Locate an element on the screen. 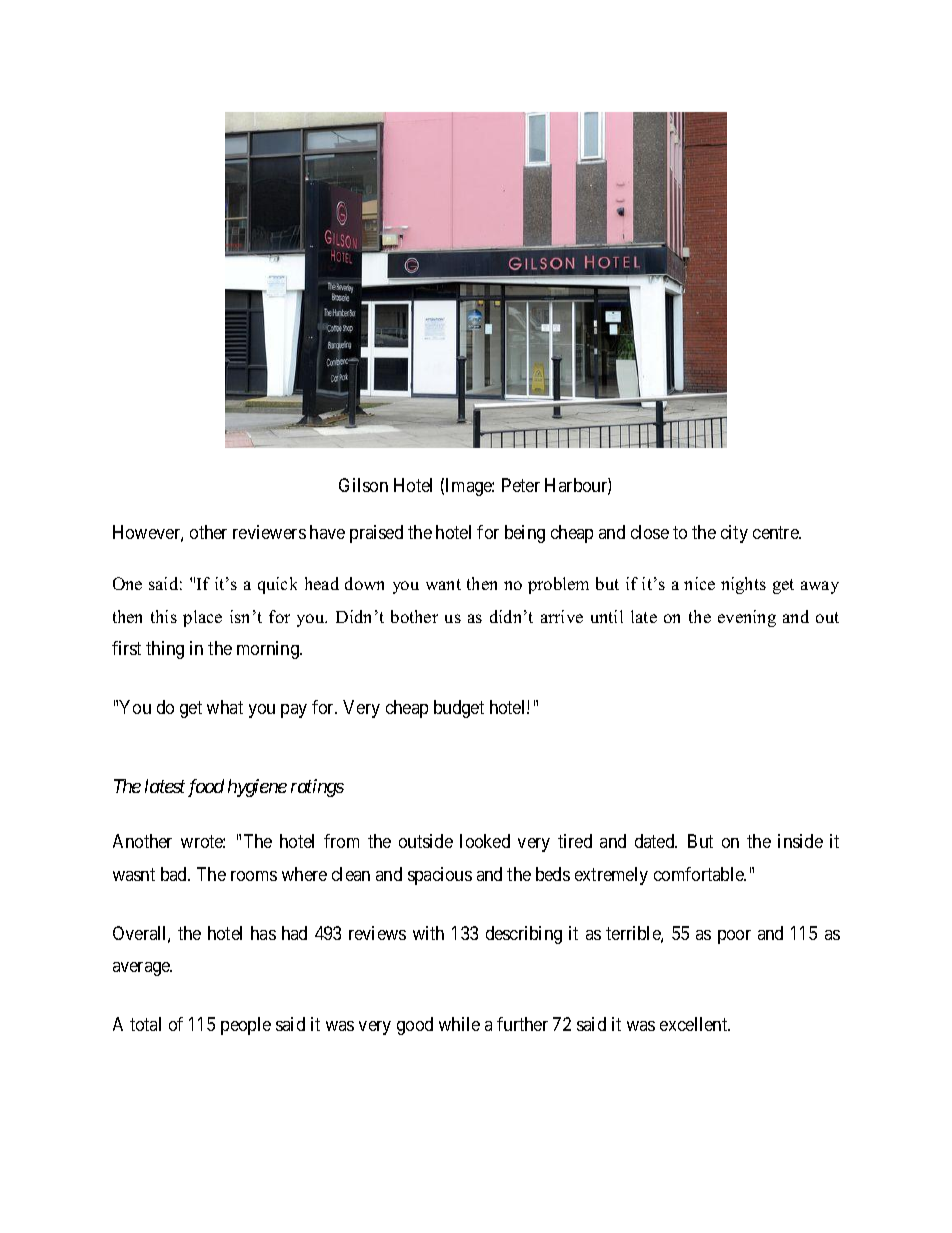 This screenshot has width=952, height=1233. spacious is located at coordinates (440, 876).
